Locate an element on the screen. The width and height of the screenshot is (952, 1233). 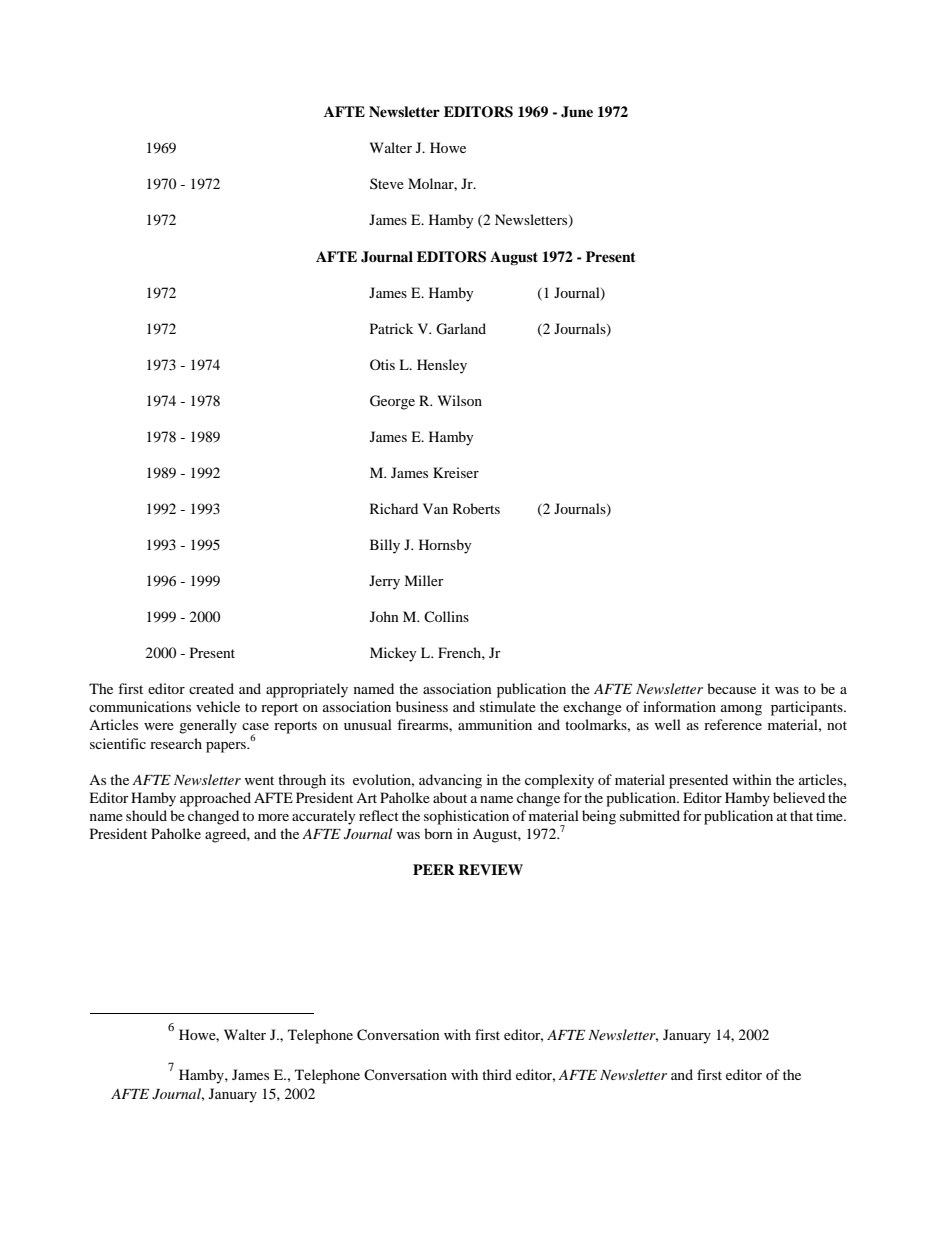
that is located at coordinates (801, 815).
